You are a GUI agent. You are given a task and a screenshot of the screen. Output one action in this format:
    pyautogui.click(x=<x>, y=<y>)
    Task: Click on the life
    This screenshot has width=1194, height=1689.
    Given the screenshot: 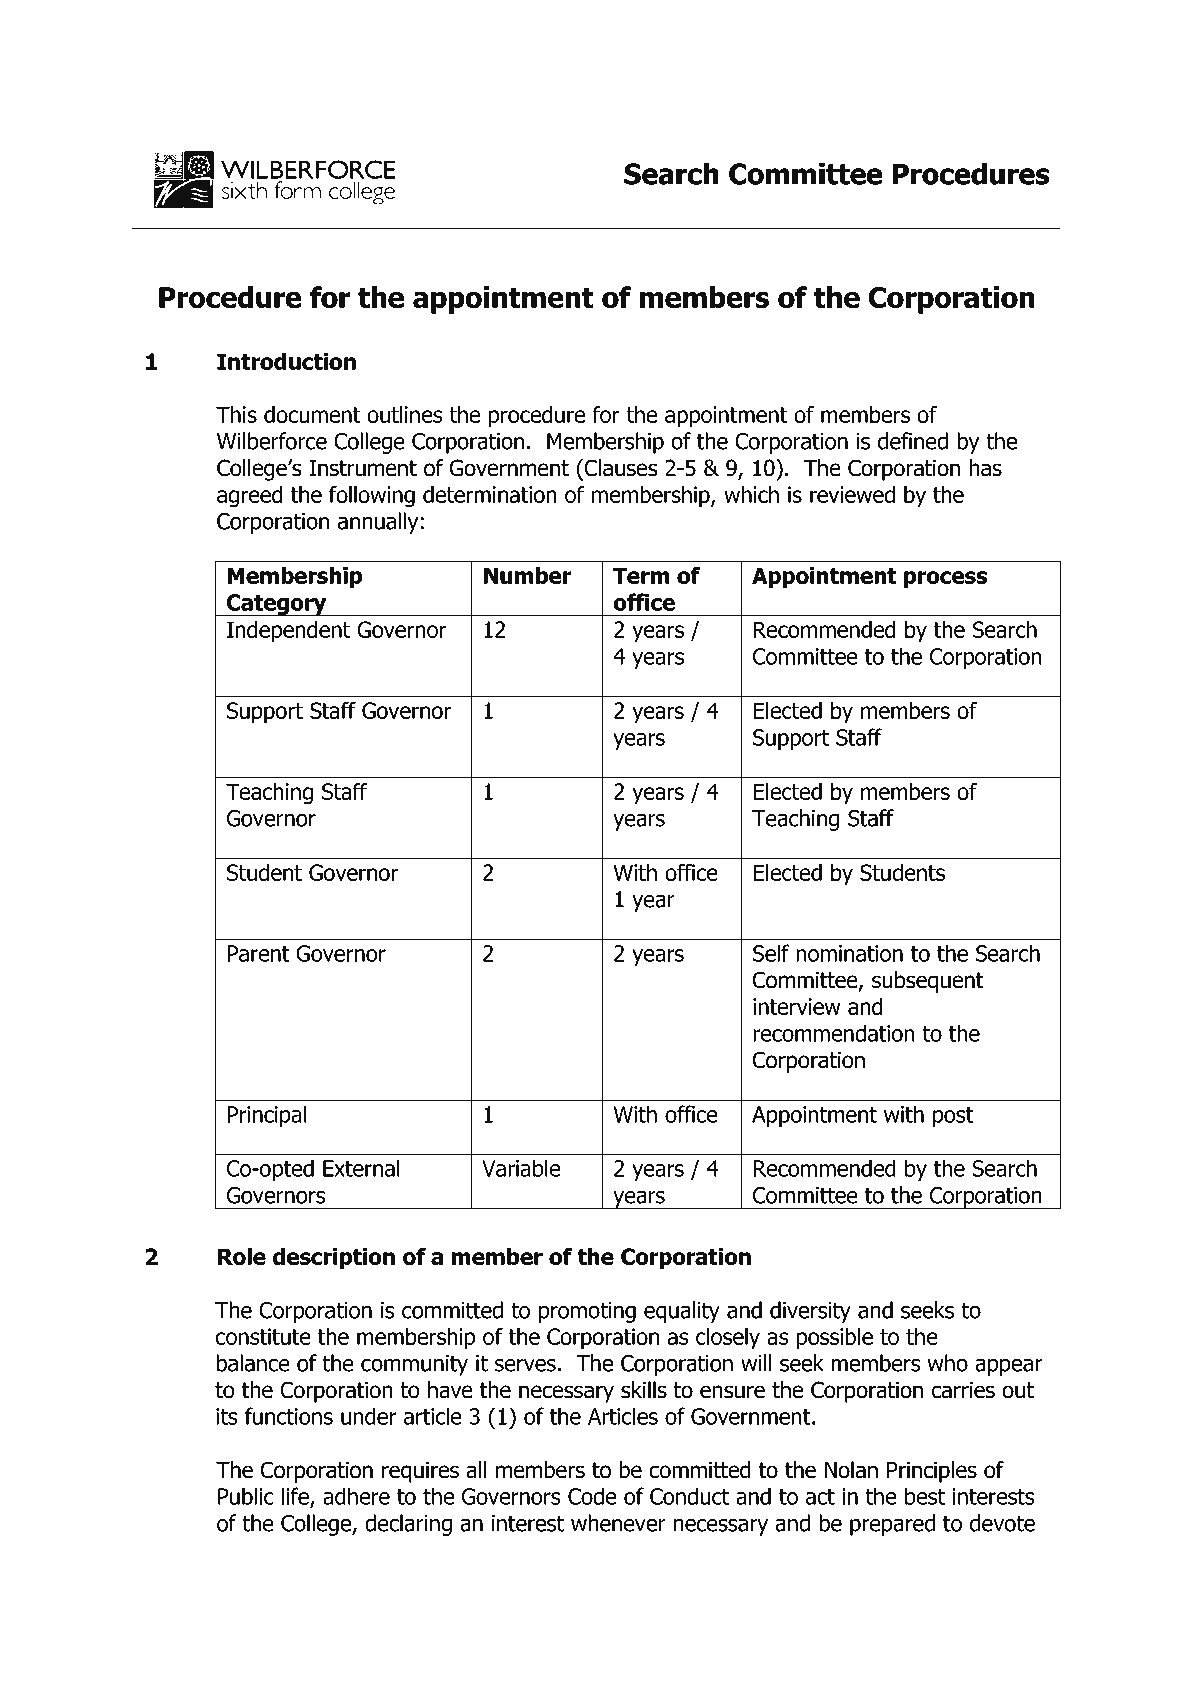 What is the action you would take?
    pyautogui.click(x=296, y=1497)
